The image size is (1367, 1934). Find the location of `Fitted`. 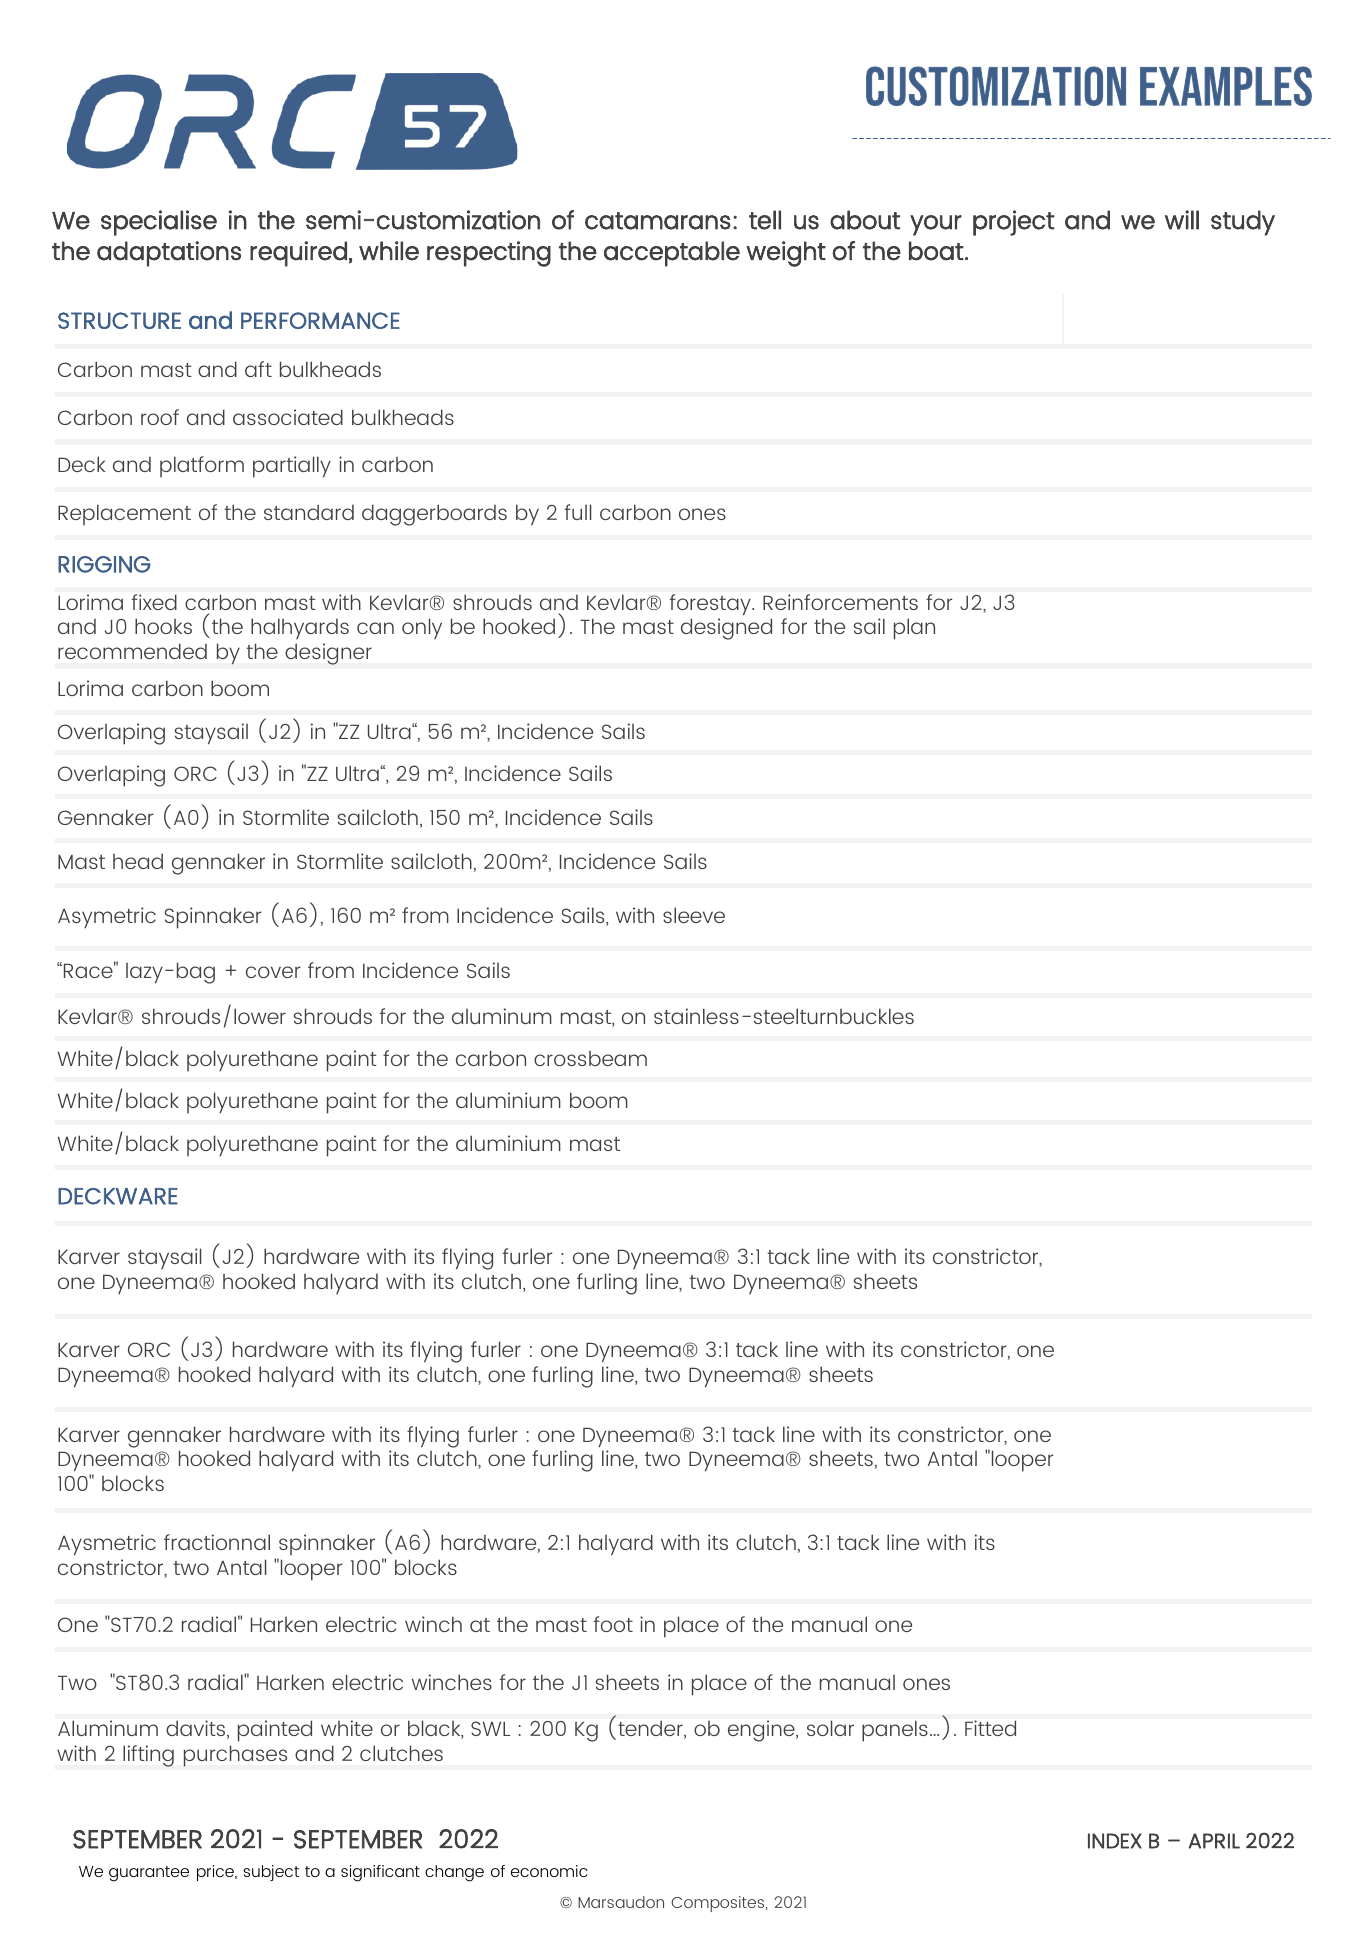

Fitted is located at coordinates (990, 1728).
